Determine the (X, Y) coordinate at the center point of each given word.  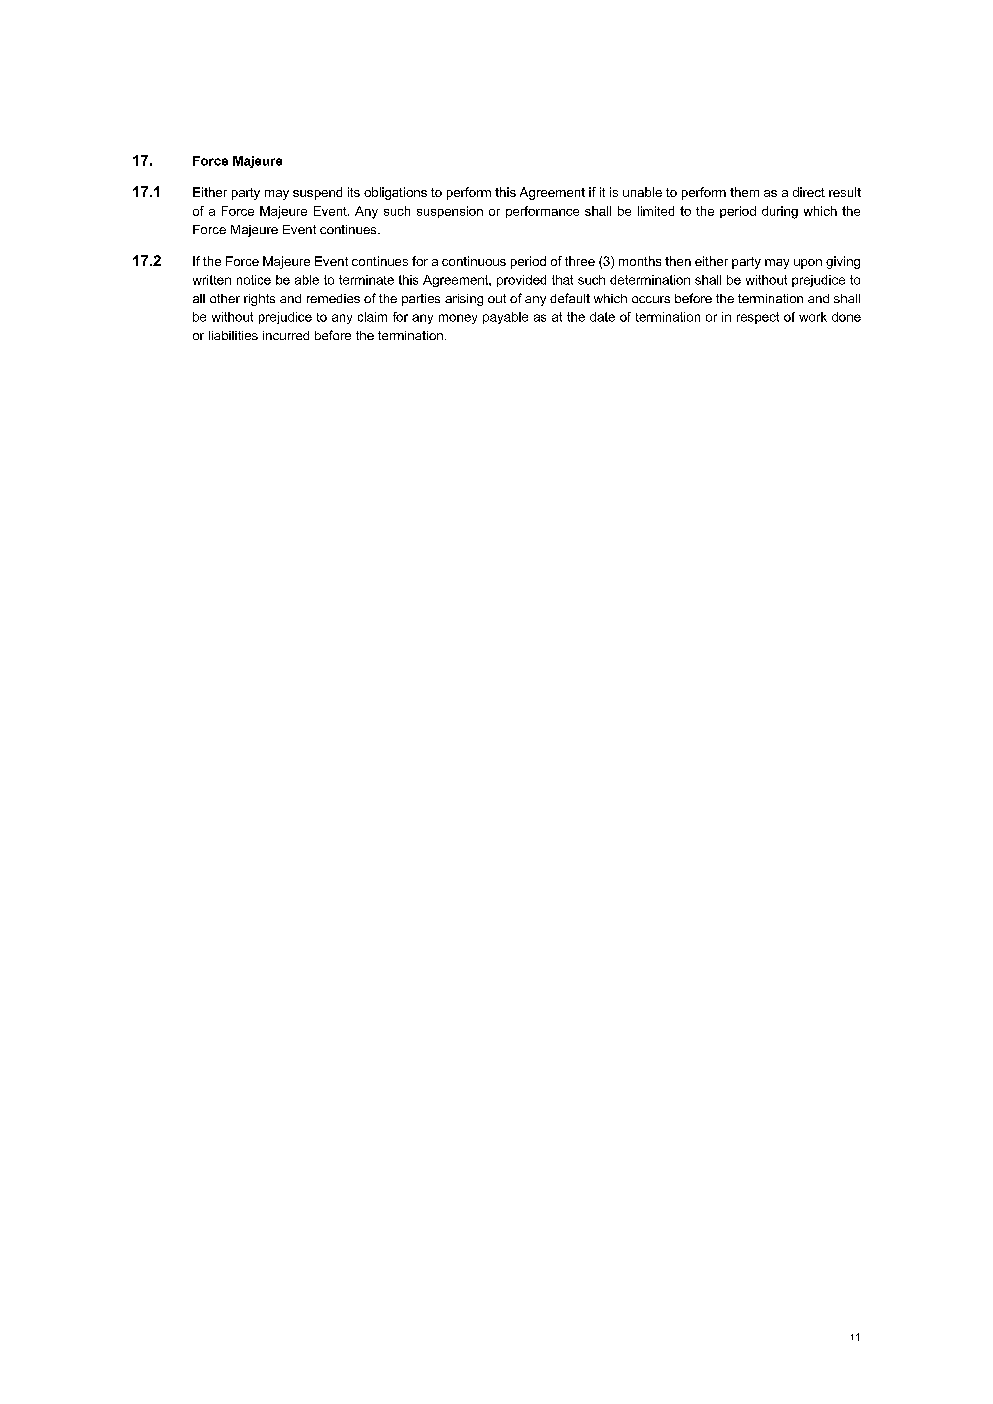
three (580, 261)
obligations (395, 193)
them (744, 192)
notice (254, 280)
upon (808, 264)
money (458, 319)
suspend (317, 193)
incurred (286, 335)
